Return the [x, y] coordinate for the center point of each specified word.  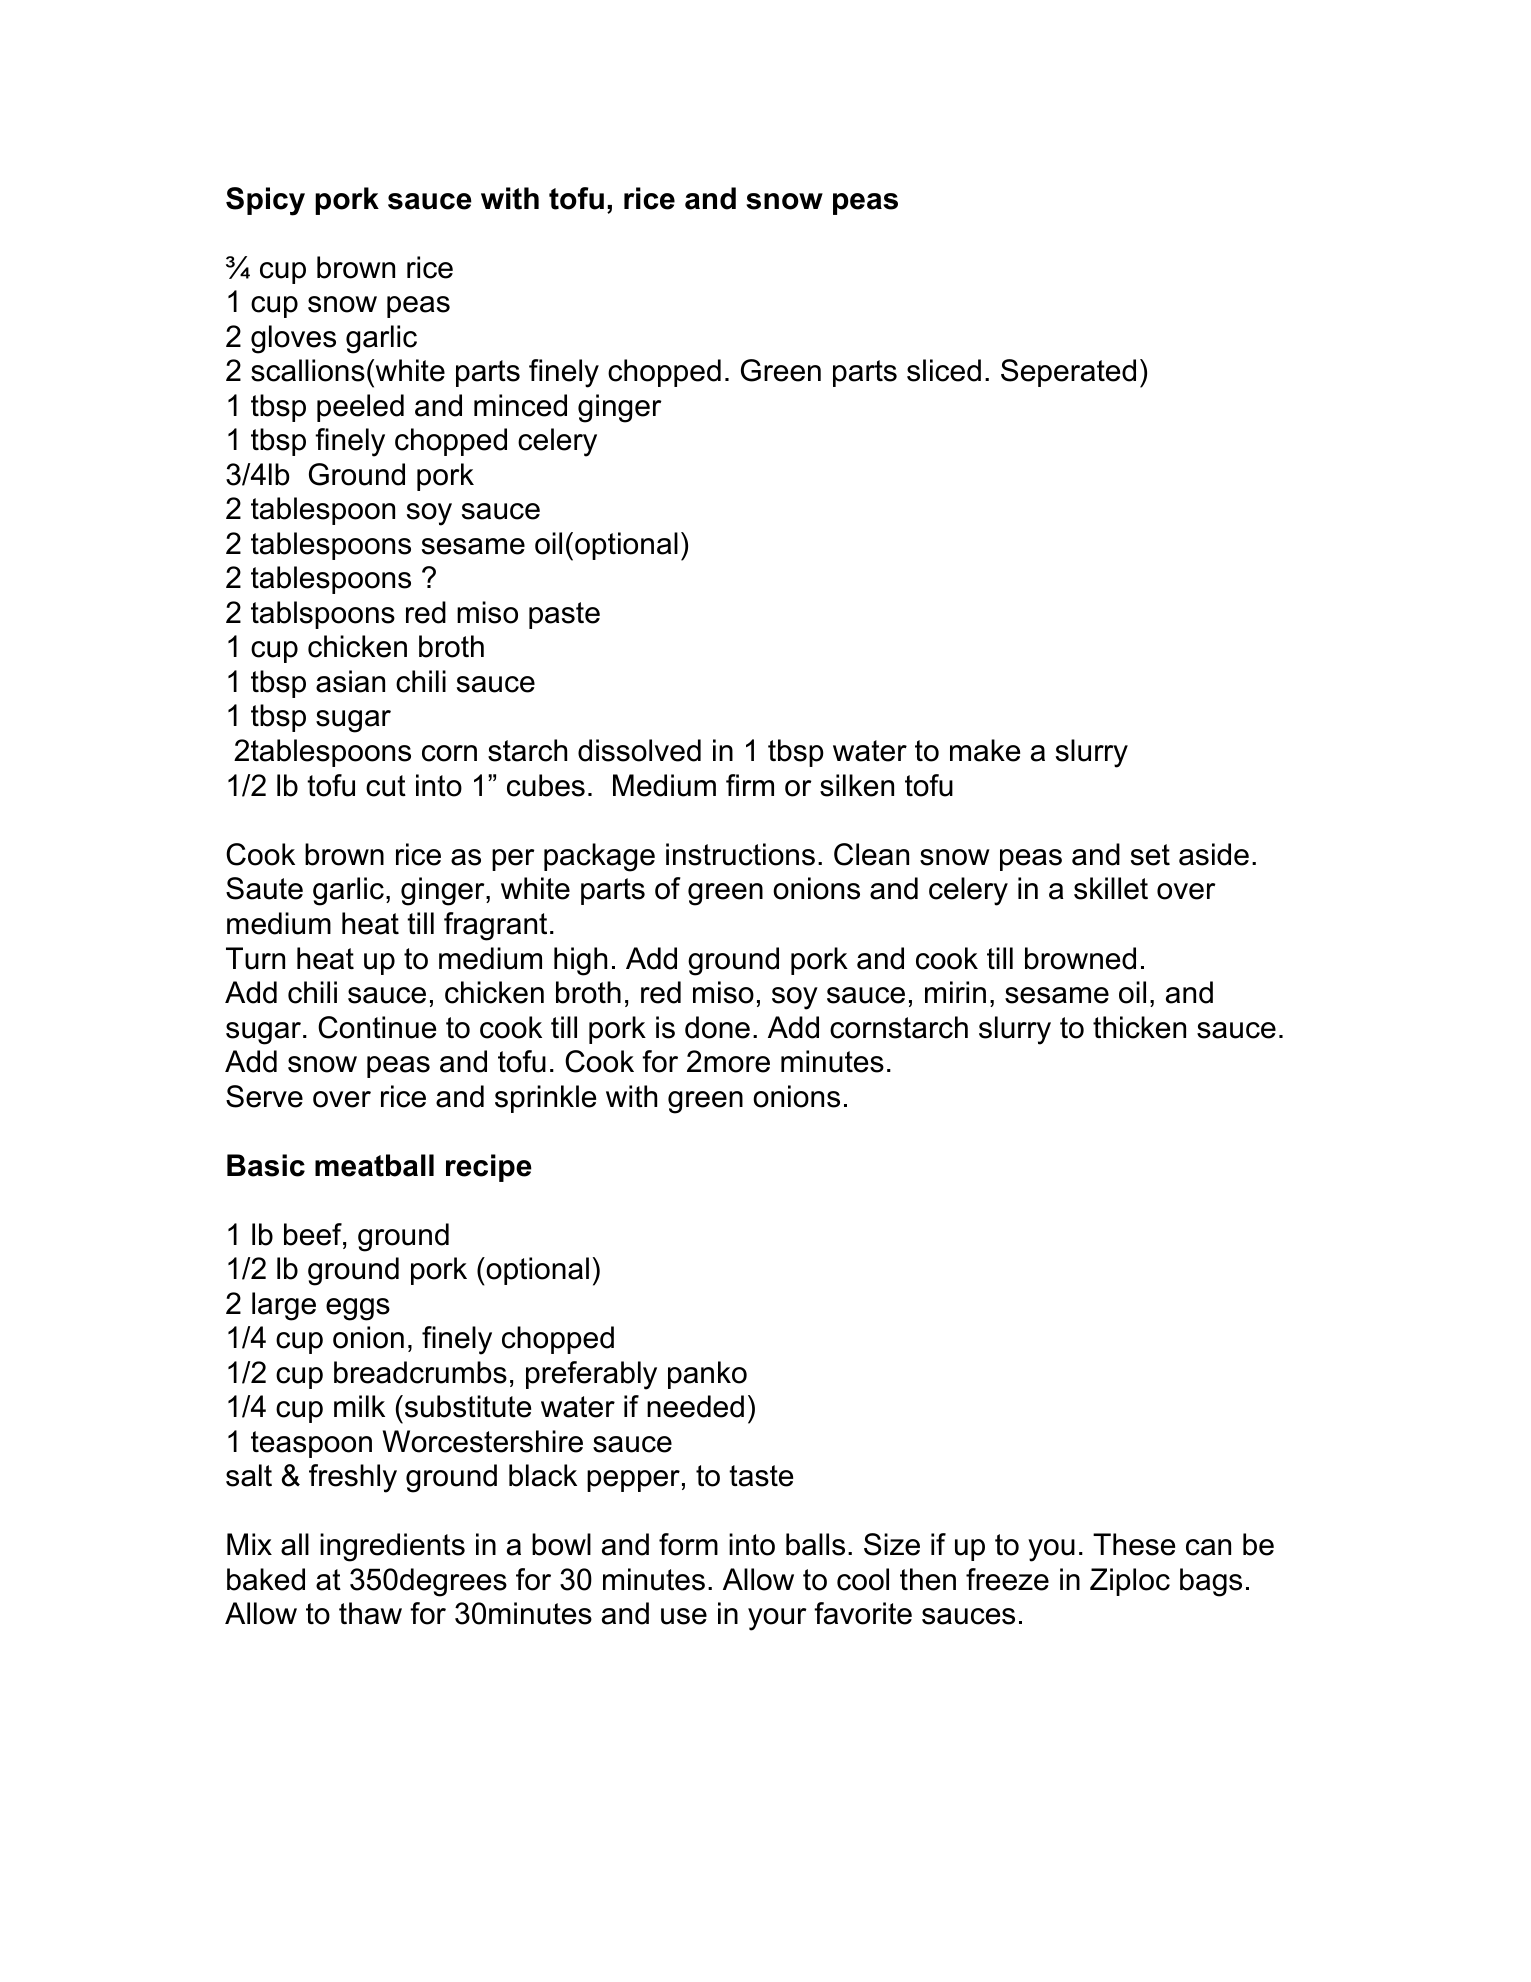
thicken [1139, 1027]
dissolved [639, 750]
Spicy [265, 201]
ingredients [392, 1547]
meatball [374, 1165]
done [717, 1027]
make [985, 750]
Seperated [1068, 373]
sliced [944, 370]
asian [350, 681]
